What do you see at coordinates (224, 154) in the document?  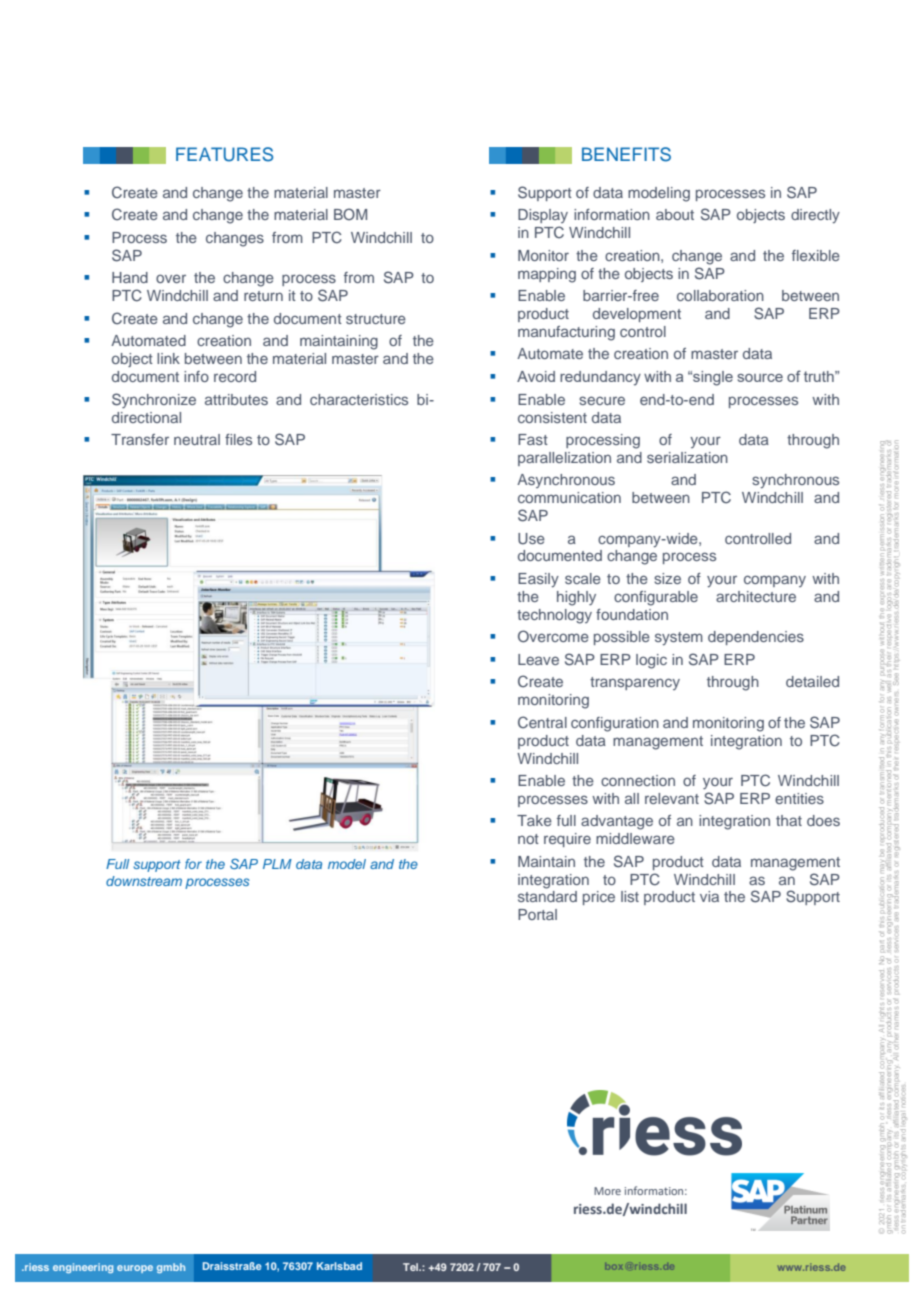 I see `FEATURES` at bounding box center [224, 154].
